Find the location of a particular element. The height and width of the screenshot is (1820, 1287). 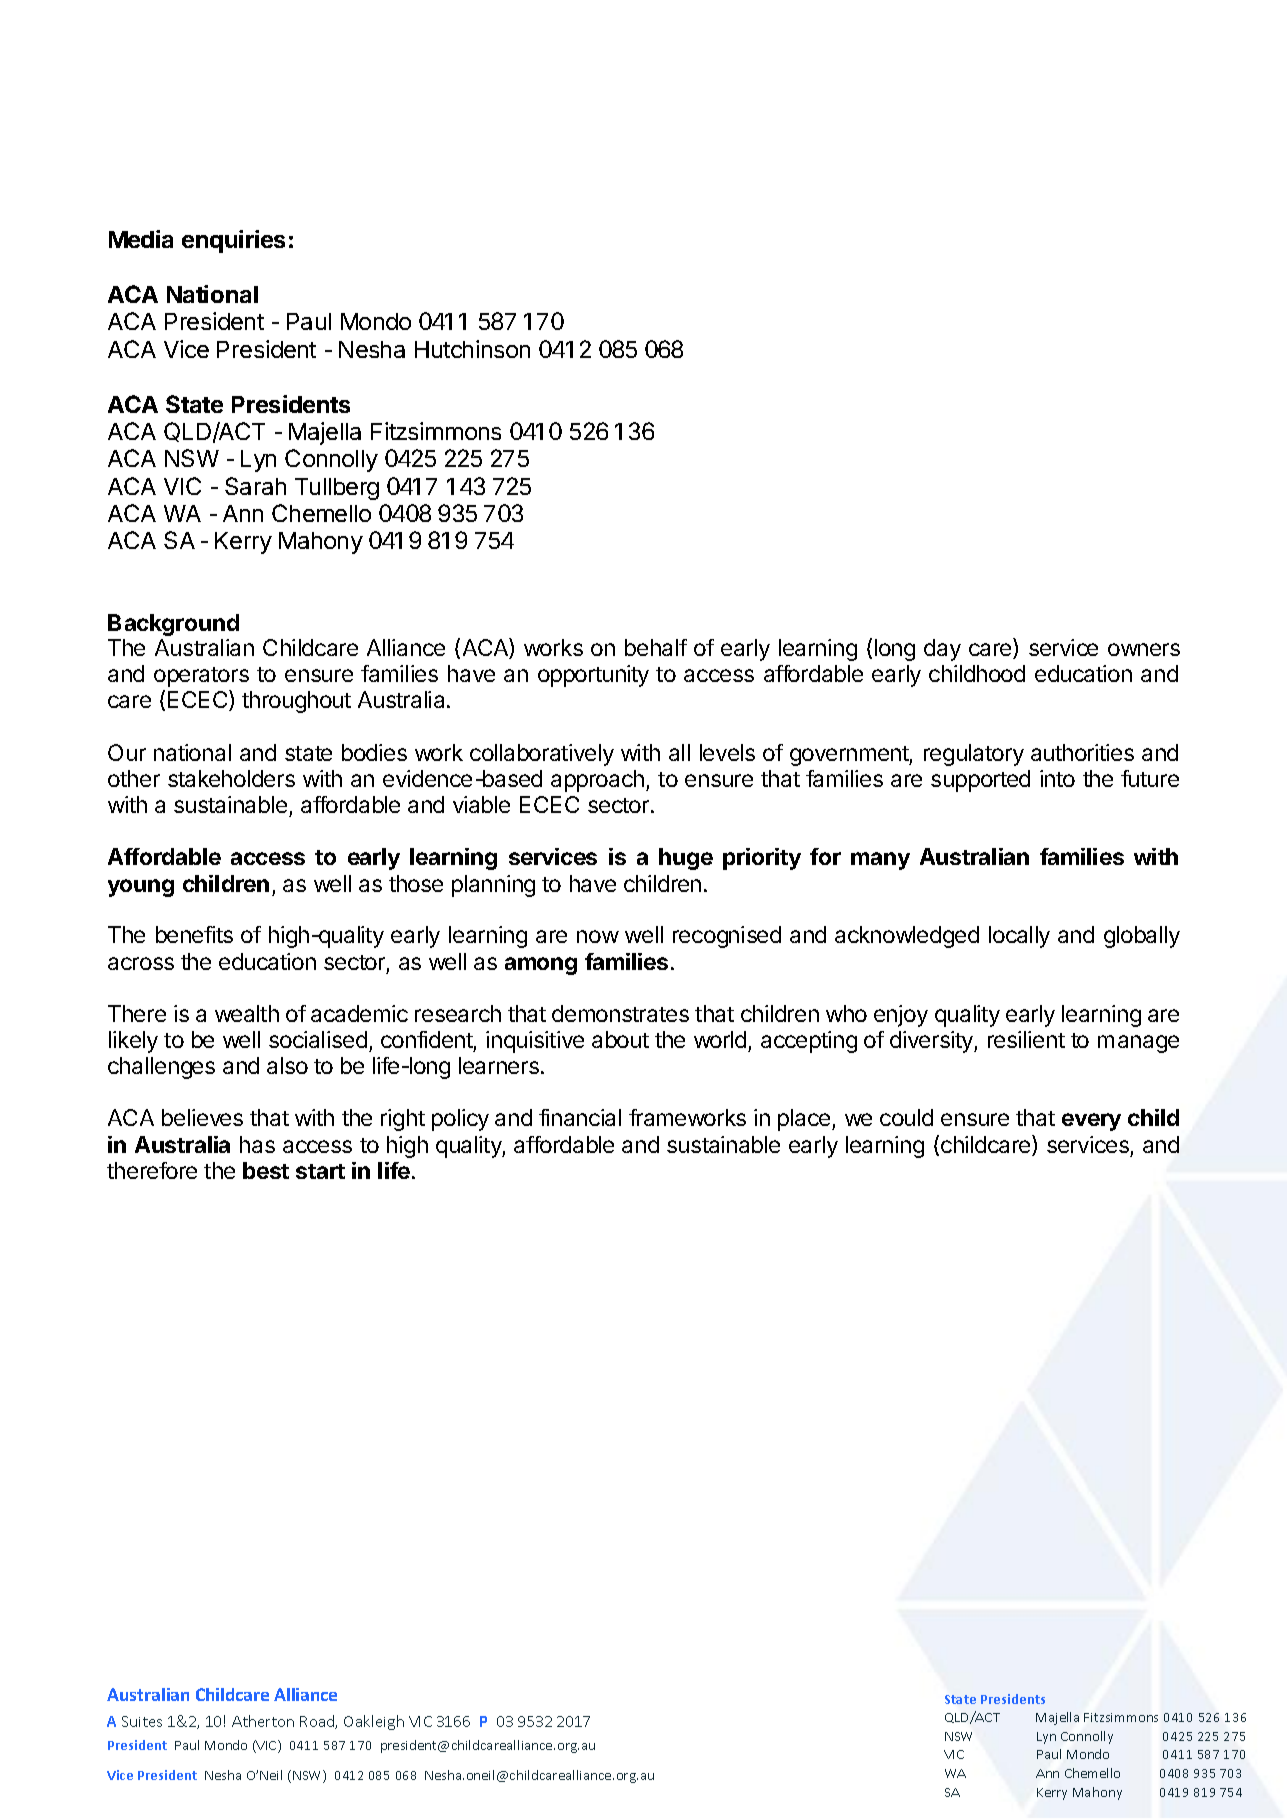

enquiries is located at coordinates (233, 241).
